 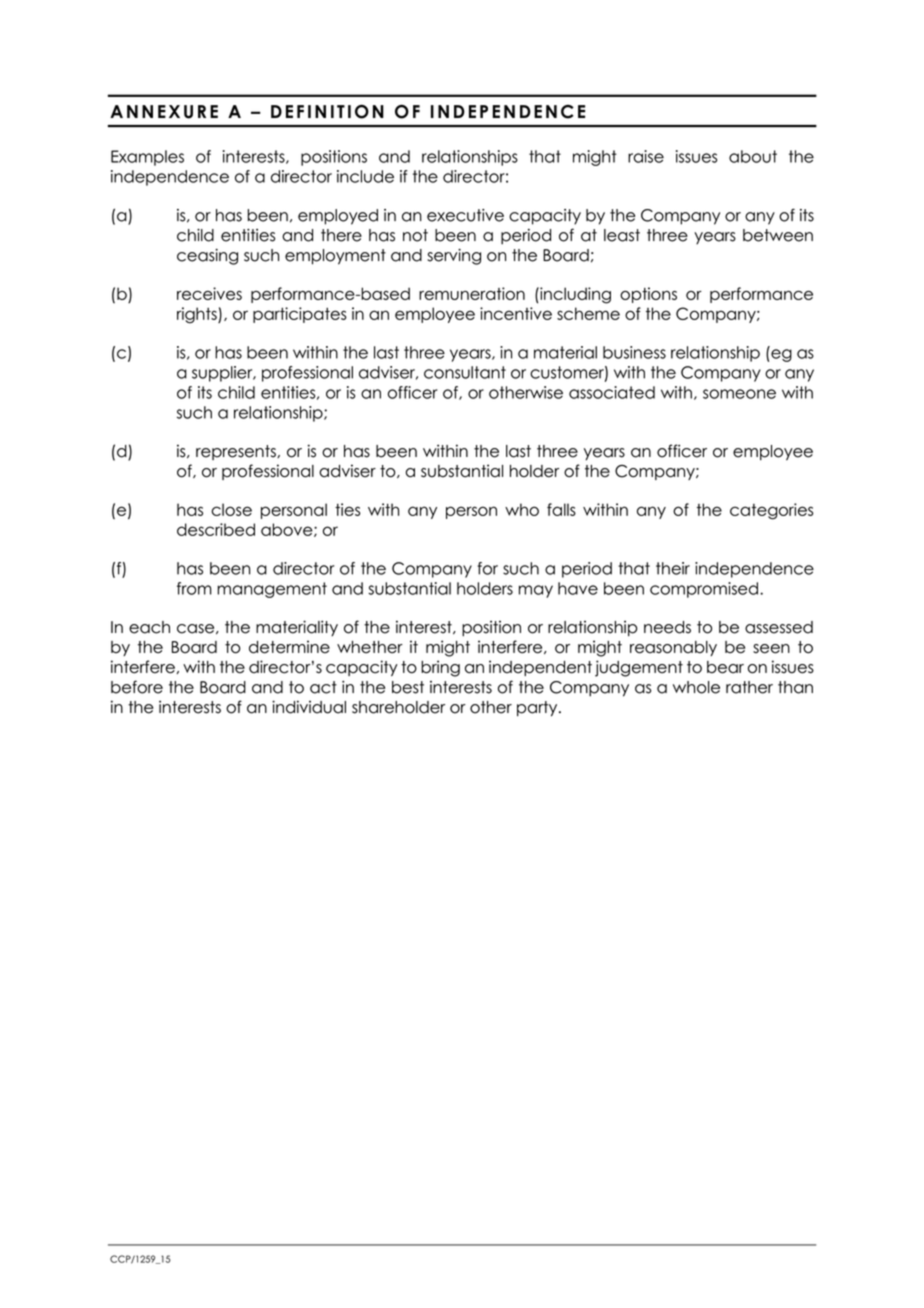 What do you see at coordinates (739, 394) in the screenshot?
I see `someone` at bounding box center [739, 394].
